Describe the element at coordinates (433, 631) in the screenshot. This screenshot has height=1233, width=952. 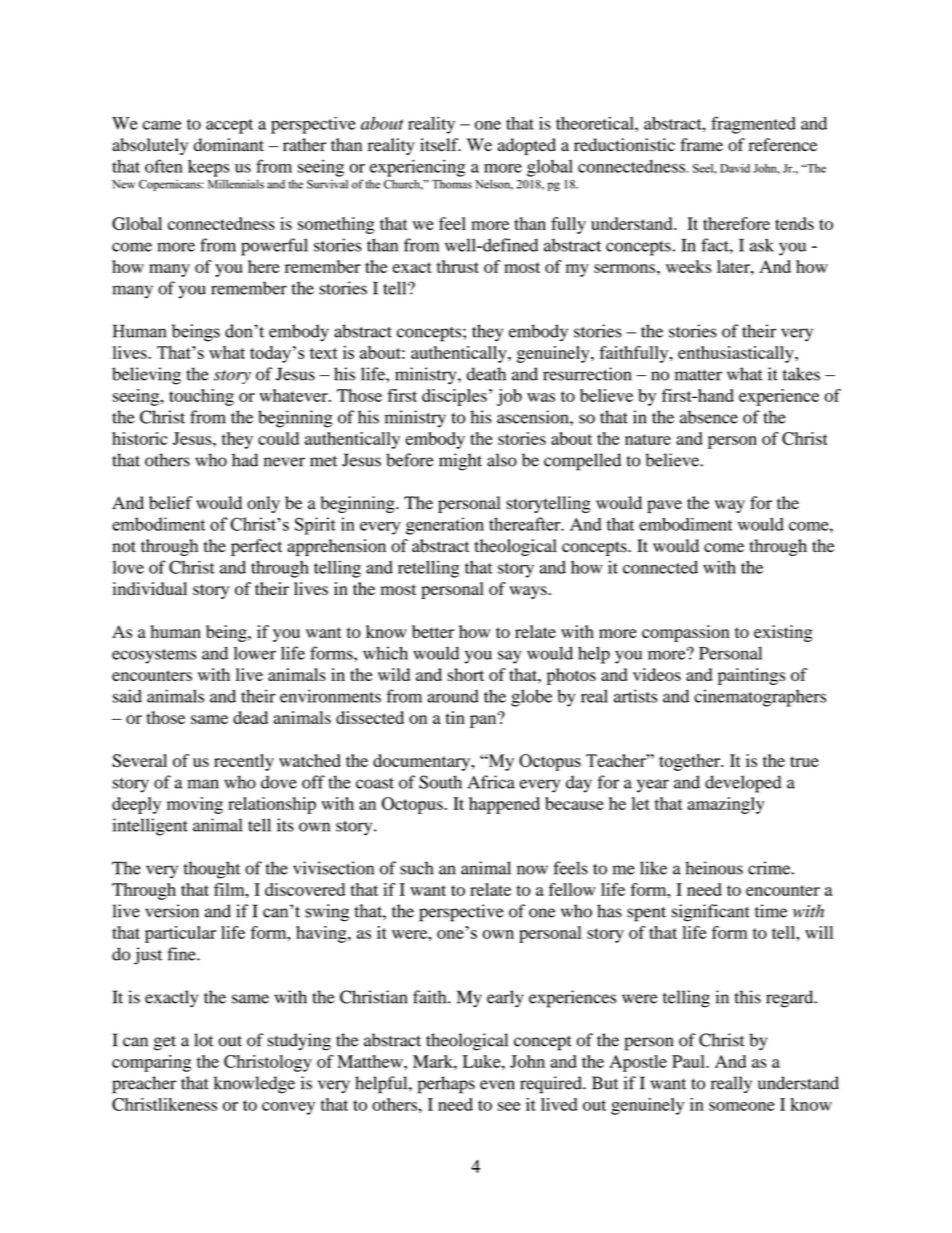
I see `better` at that location.
